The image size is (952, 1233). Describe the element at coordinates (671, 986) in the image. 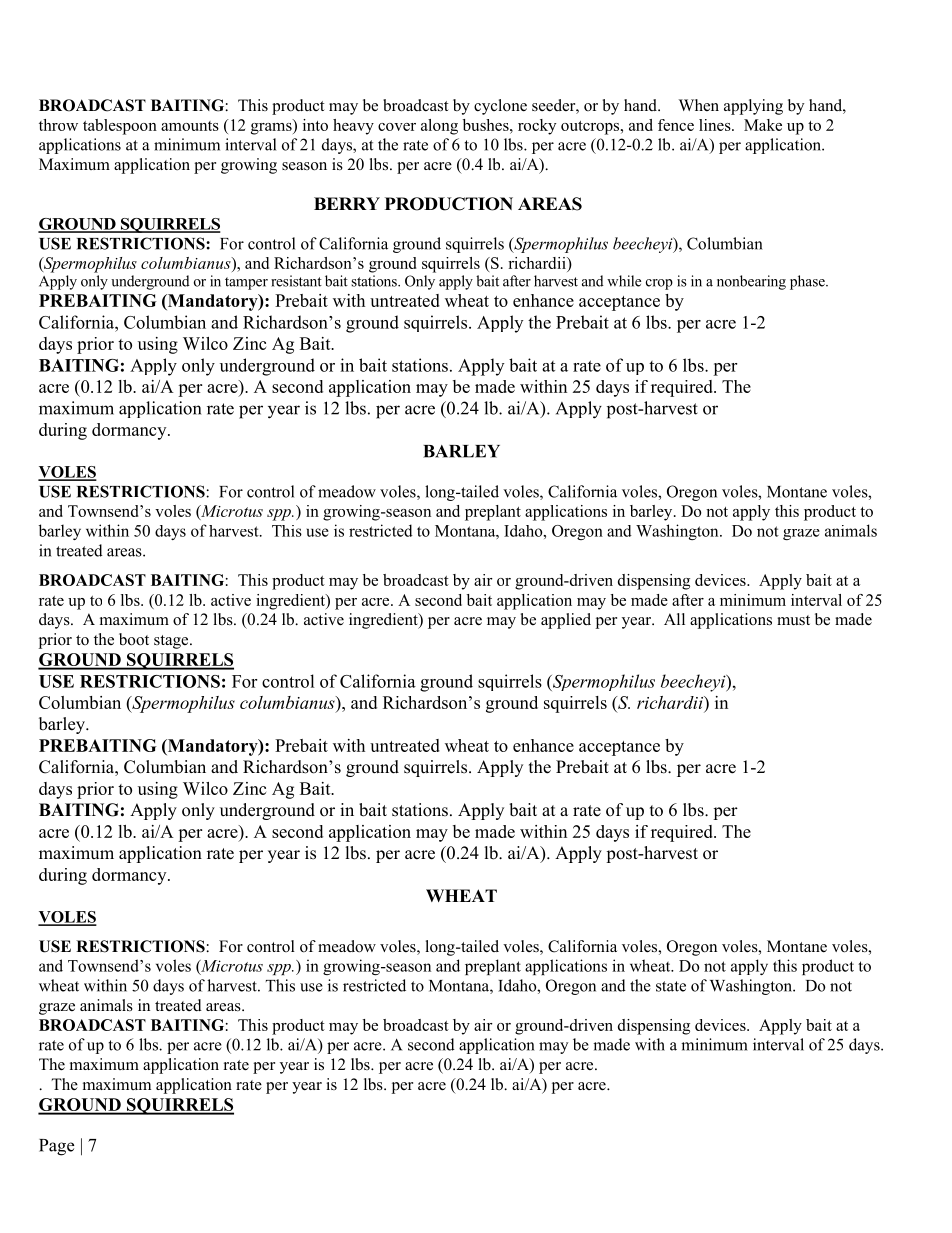

I see `state` at that location.
